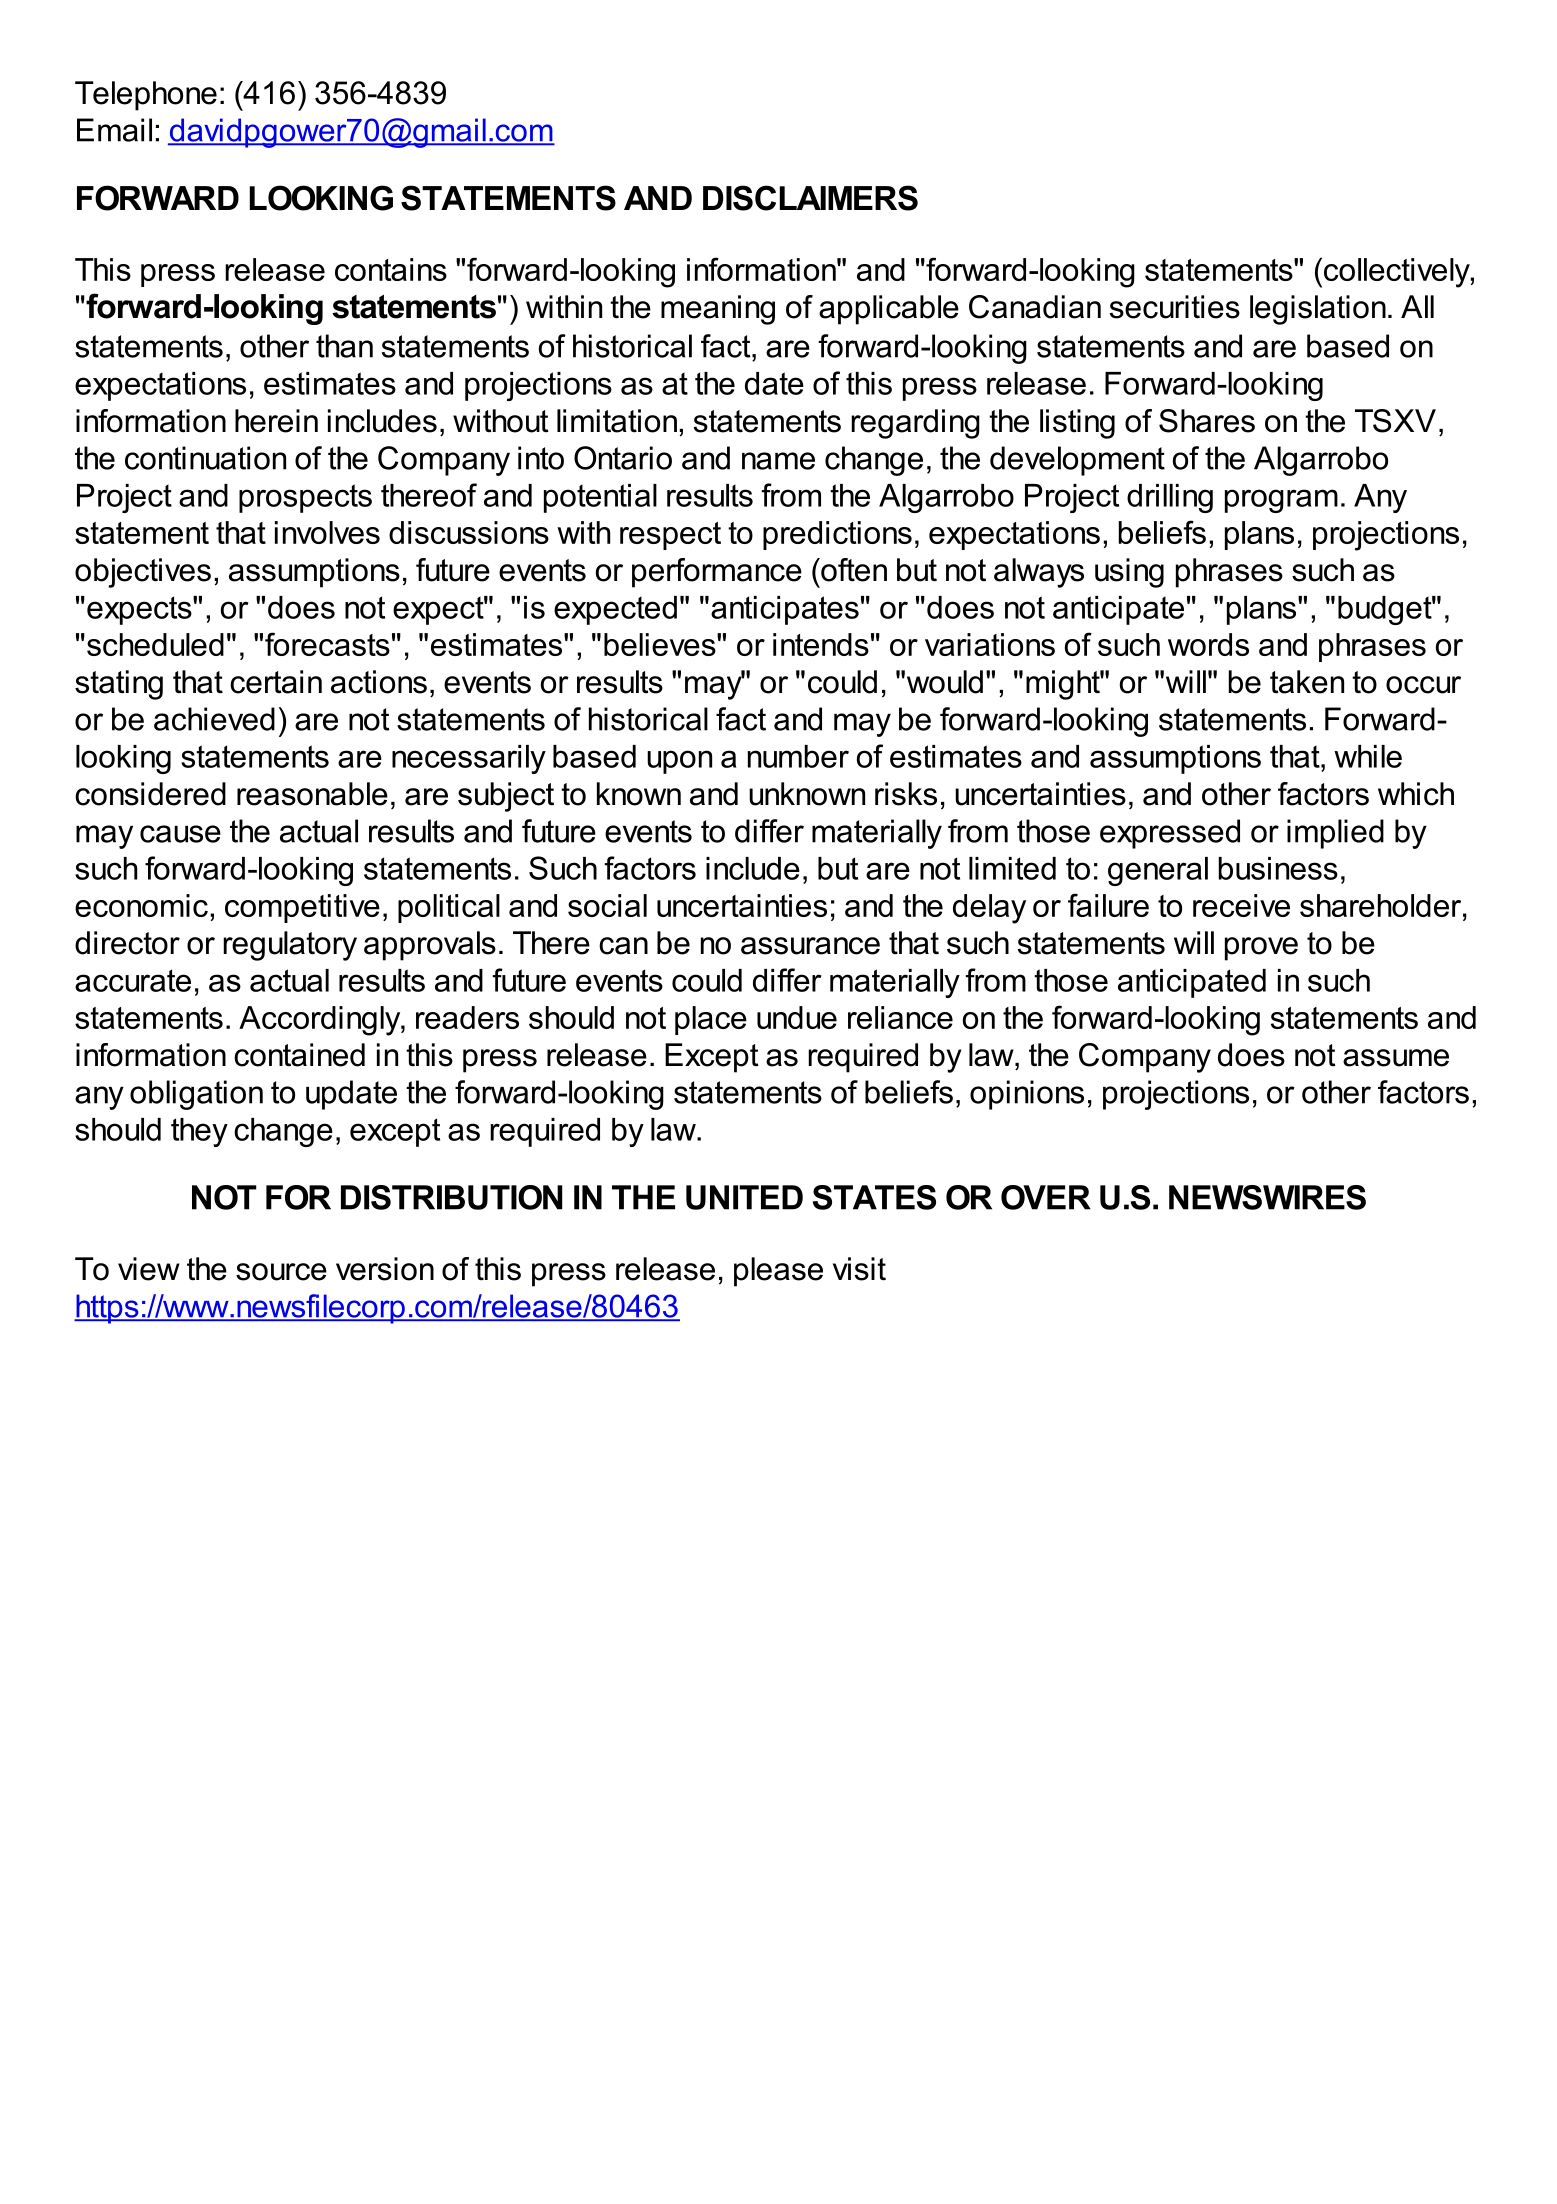 The height and width of the screenshot is (2204, 1557). What do you see at coordinates (305, 498) in the screenshot?
I see `prospects` at bounding box center [305, 498].
